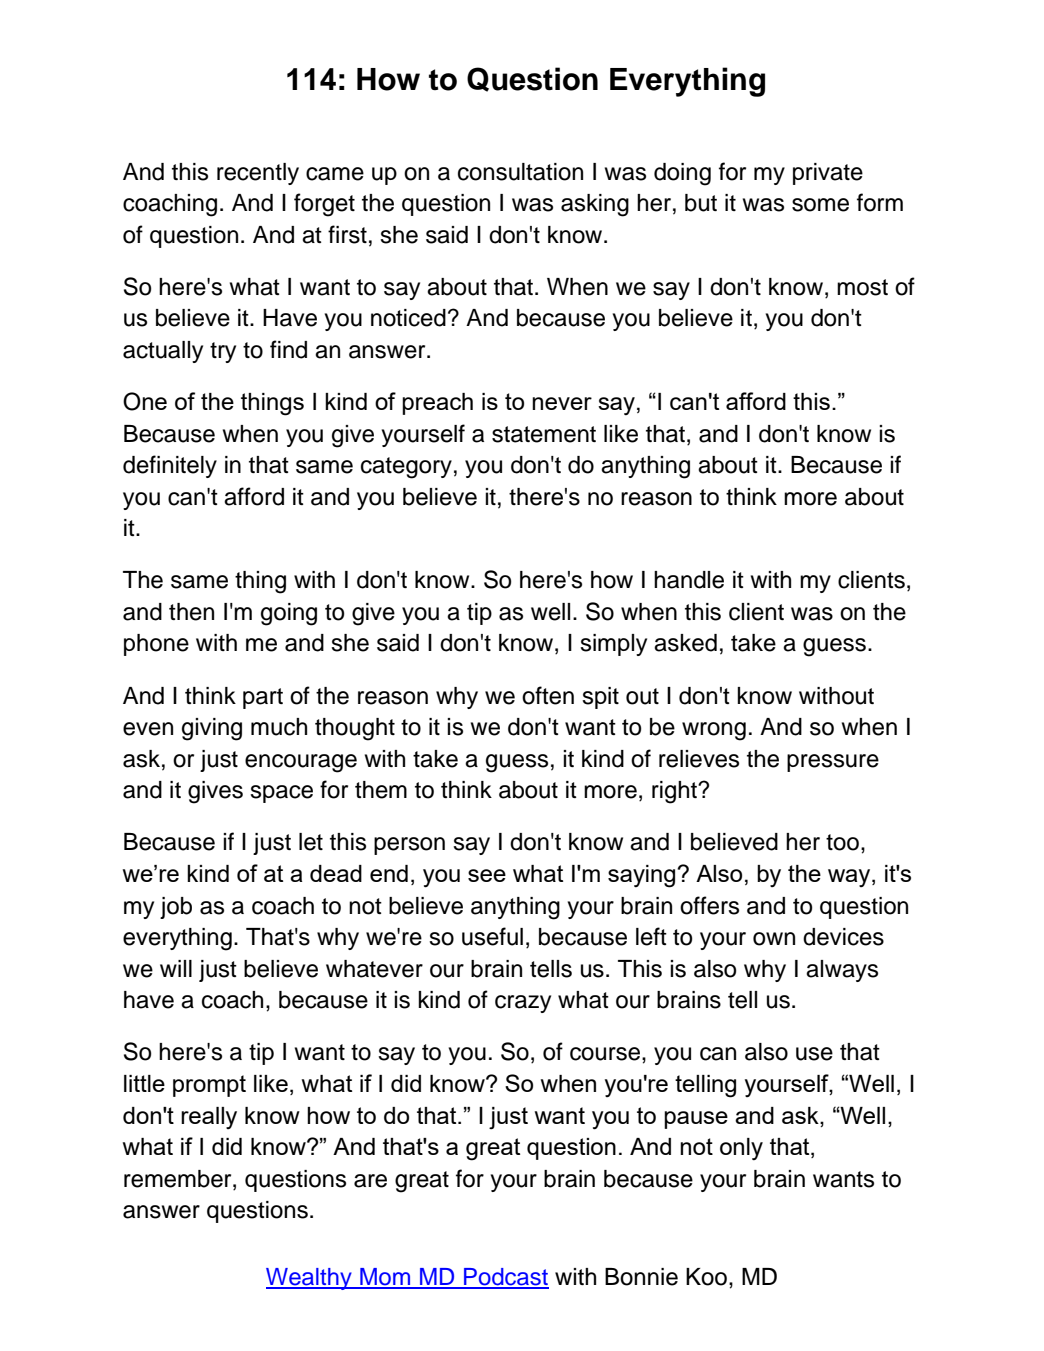  I want to click on Wealthy, so click(310, 1279).
